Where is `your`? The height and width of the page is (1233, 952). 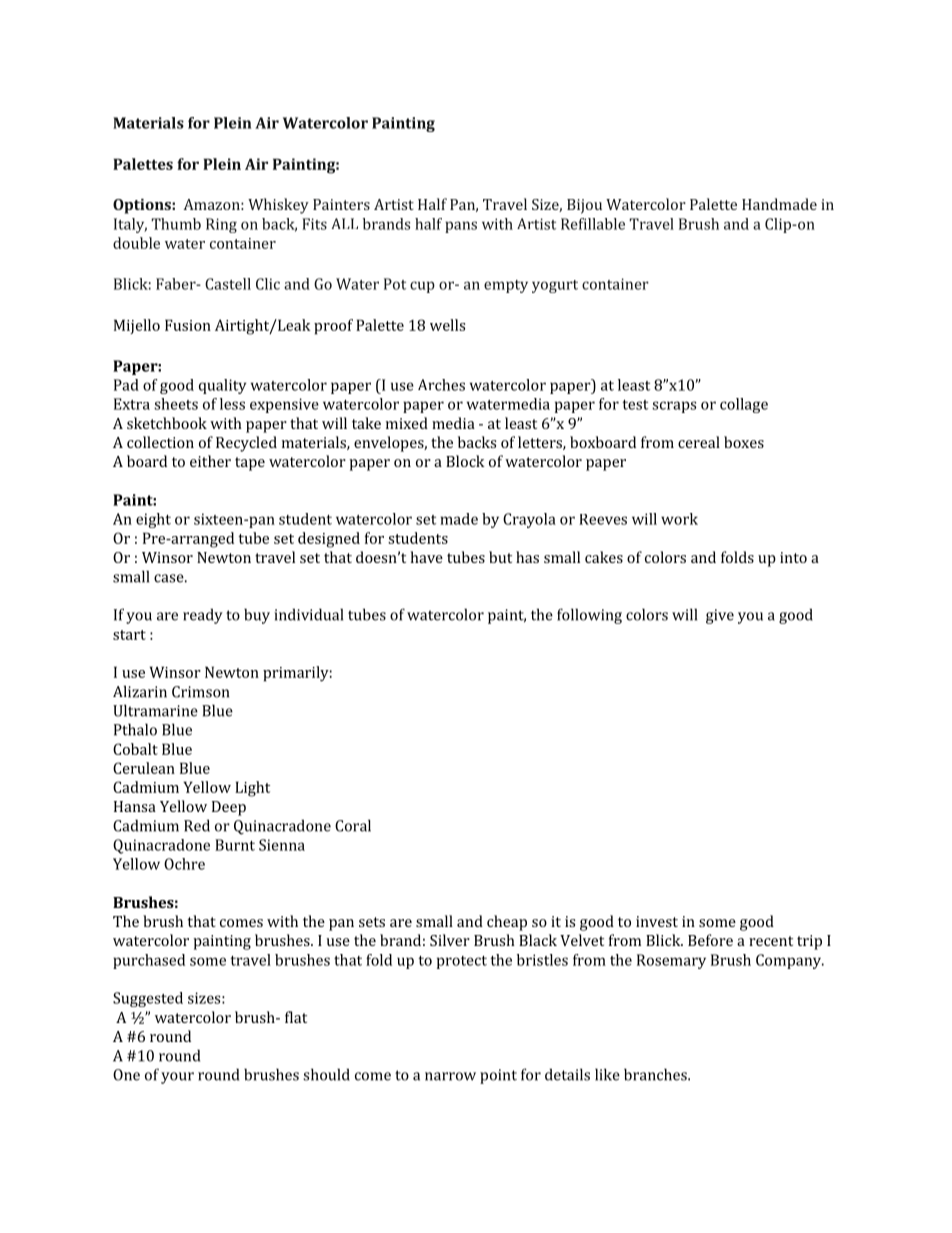 your is located at coordinates (177, 1078).
